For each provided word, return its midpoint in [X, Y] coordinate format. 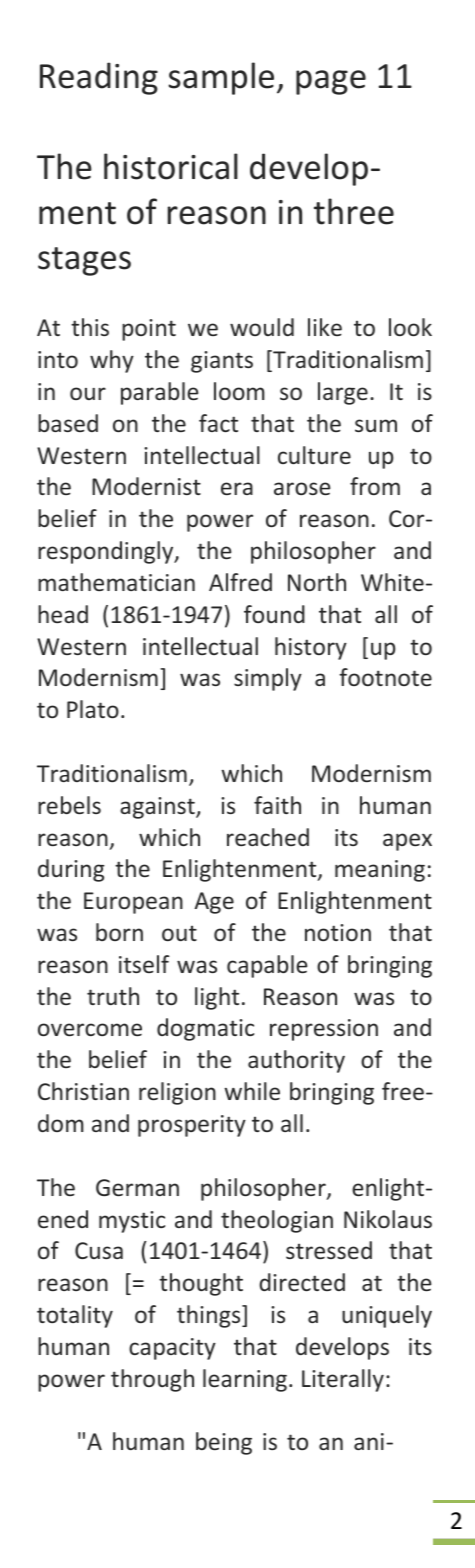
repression [324, 1030]
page [331, 82]
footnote [385, 677]
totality [75, 1316]
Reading [99, 78]
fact [218, 423]
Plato [93, 709]
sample [221, 78]
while [252, 1091]
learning [245, 1380]
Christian [83, 1091]
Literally [343, 1380]
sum [376, 425]
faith [277, 805]
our [88, 393]
